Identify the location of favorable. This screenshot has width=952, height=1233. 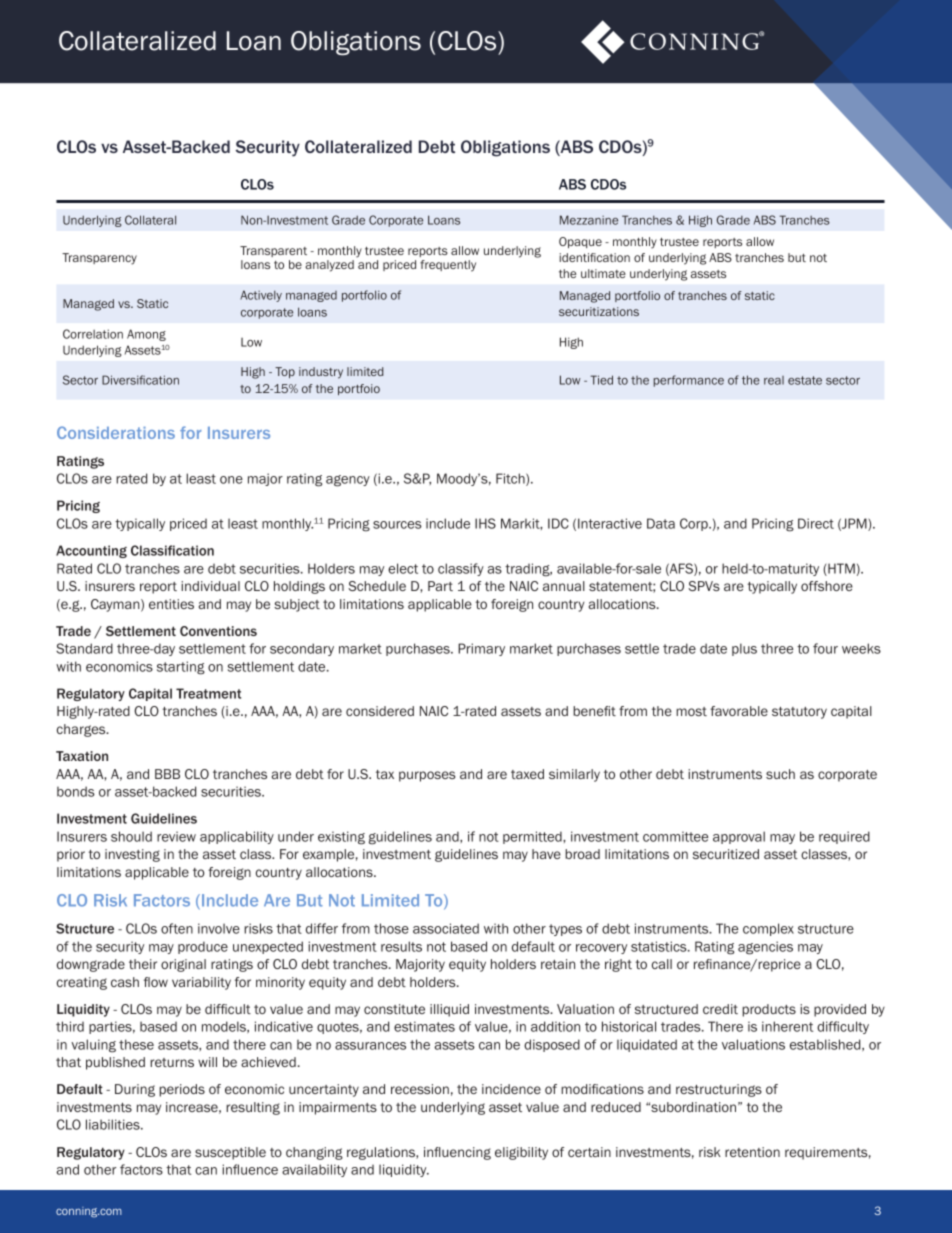
(739, 711).
